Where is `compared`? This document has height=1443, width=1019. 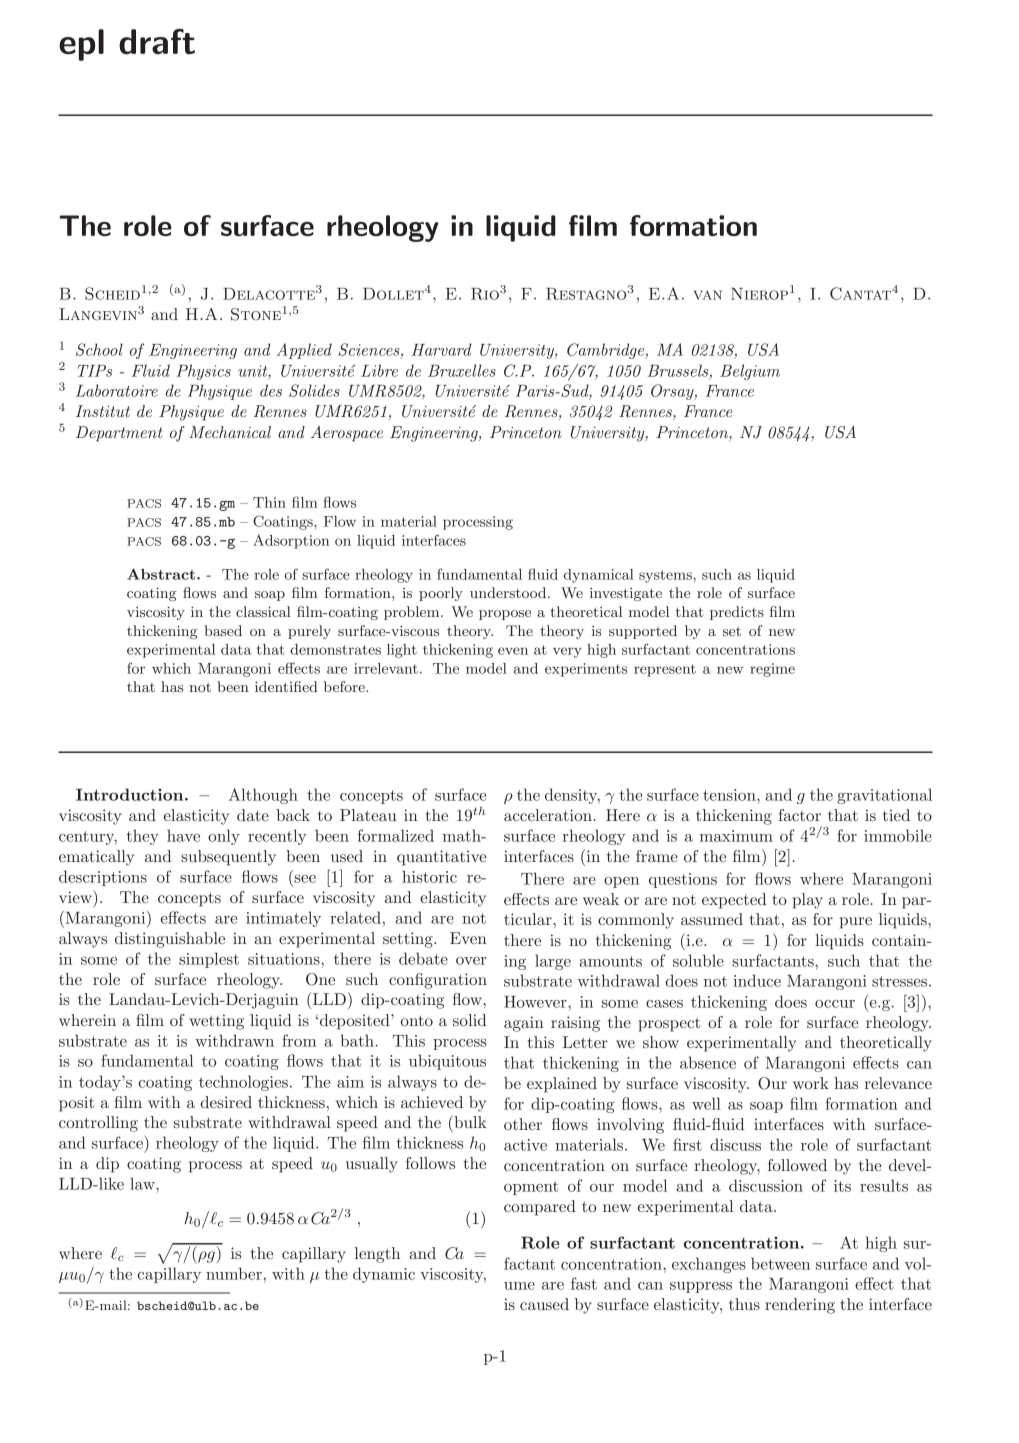 compared is located at coordinates (540, 1208).
